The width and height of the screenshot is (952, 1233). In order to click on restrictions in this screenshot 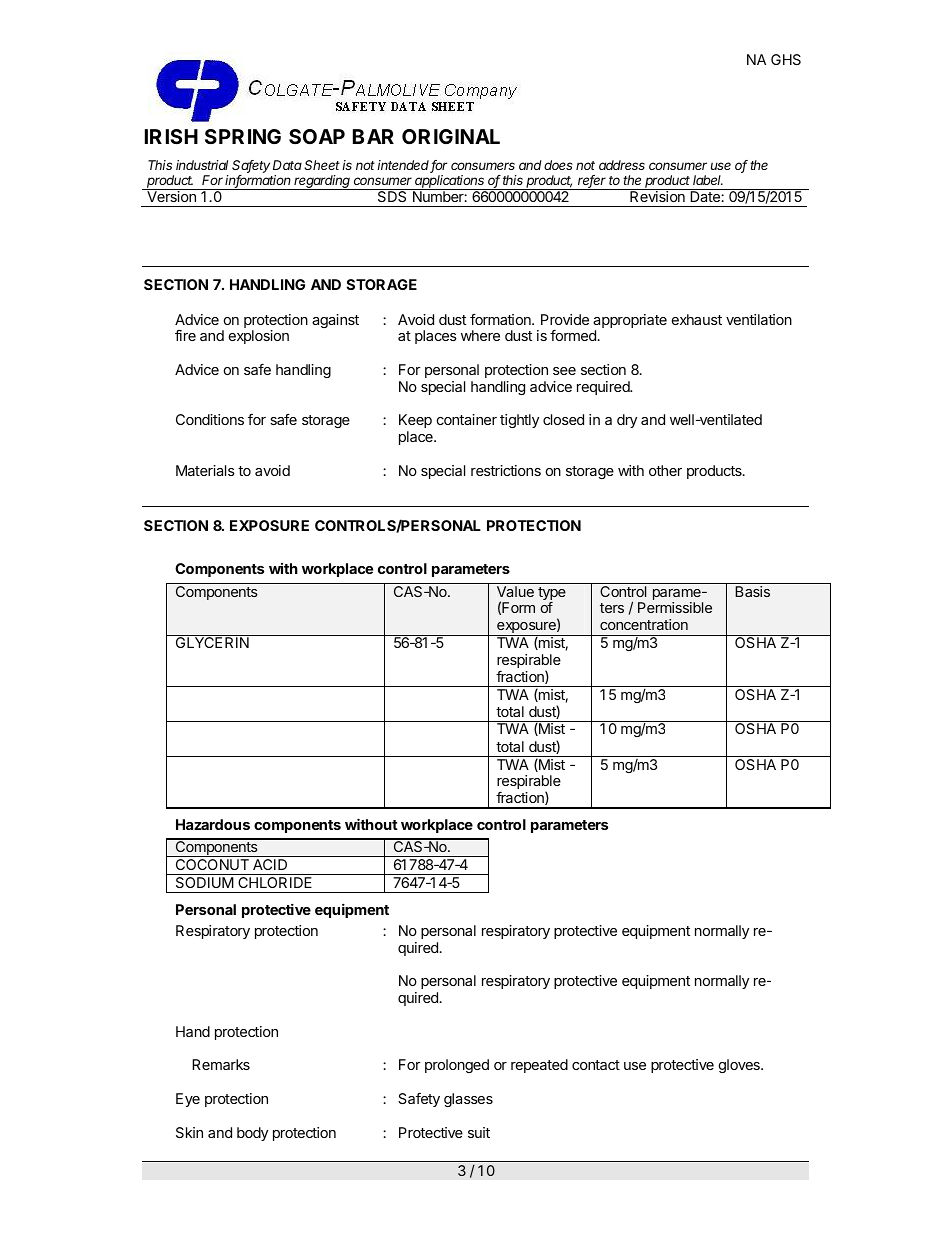, I will do `click(506, 470)`.
